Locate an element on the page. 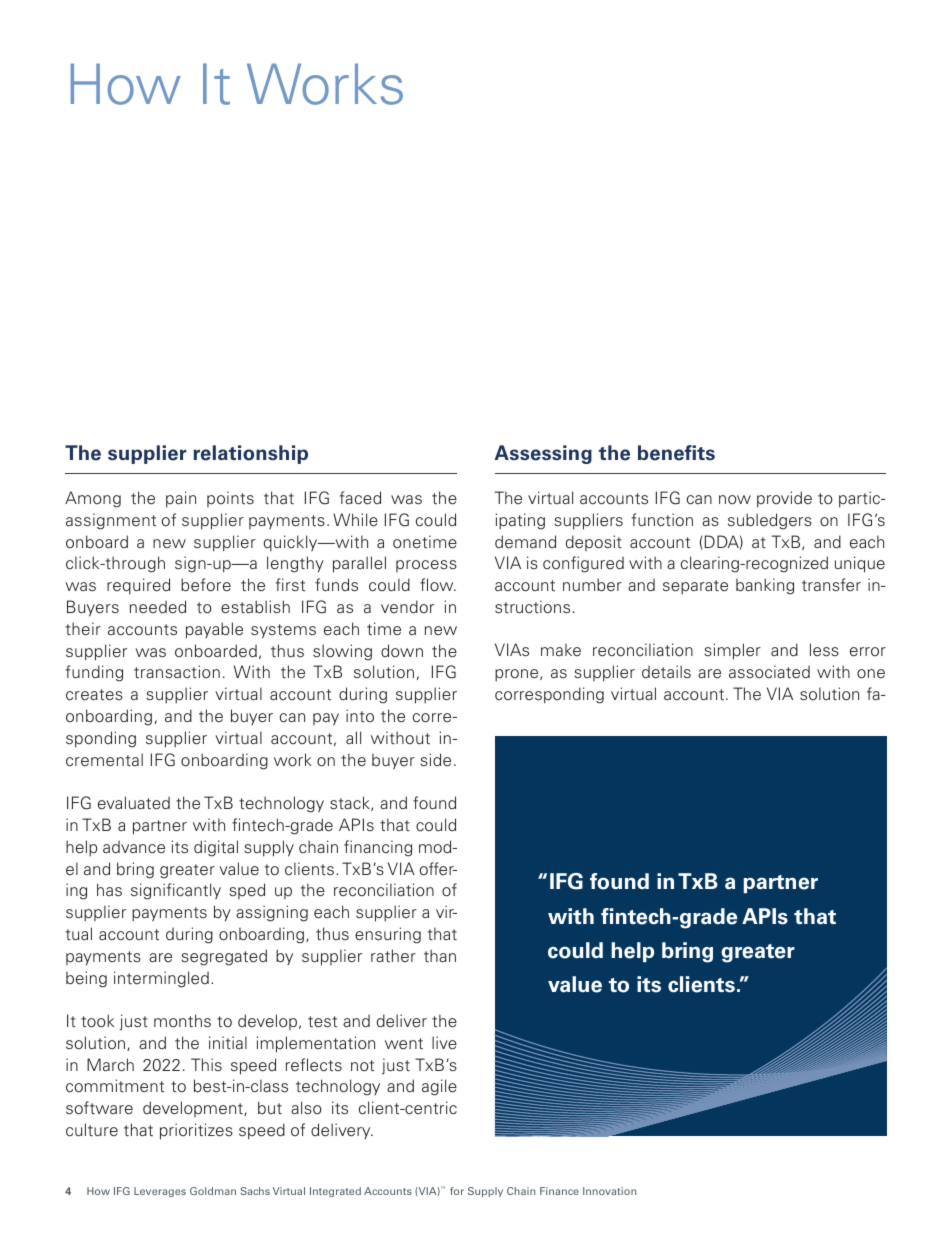 The width and height of the page is (952, 1233). Leverages is located at coordinates (160, 1192).
